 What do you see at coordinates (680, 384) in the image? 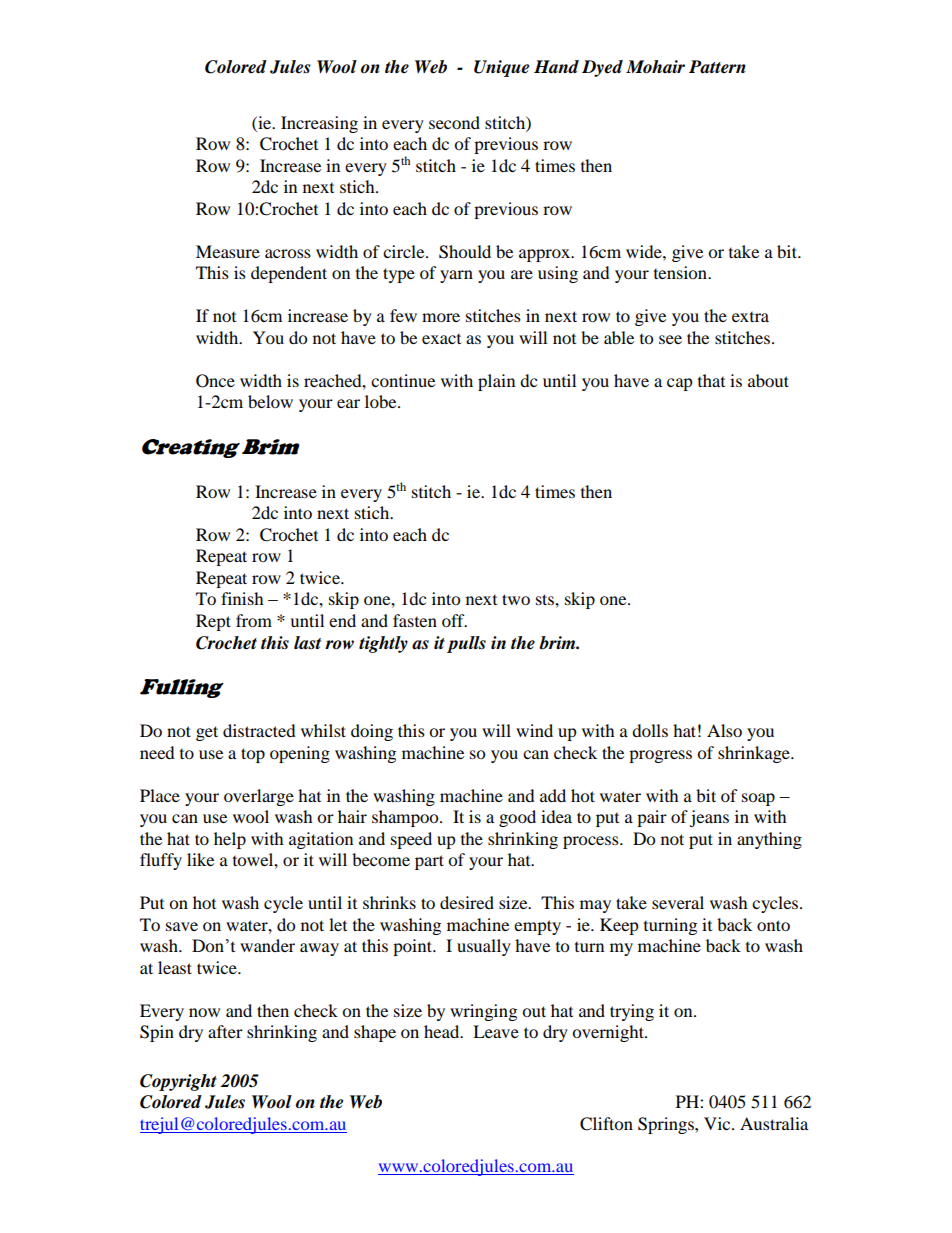
I see `cap` at bounding box center [680, 384].
